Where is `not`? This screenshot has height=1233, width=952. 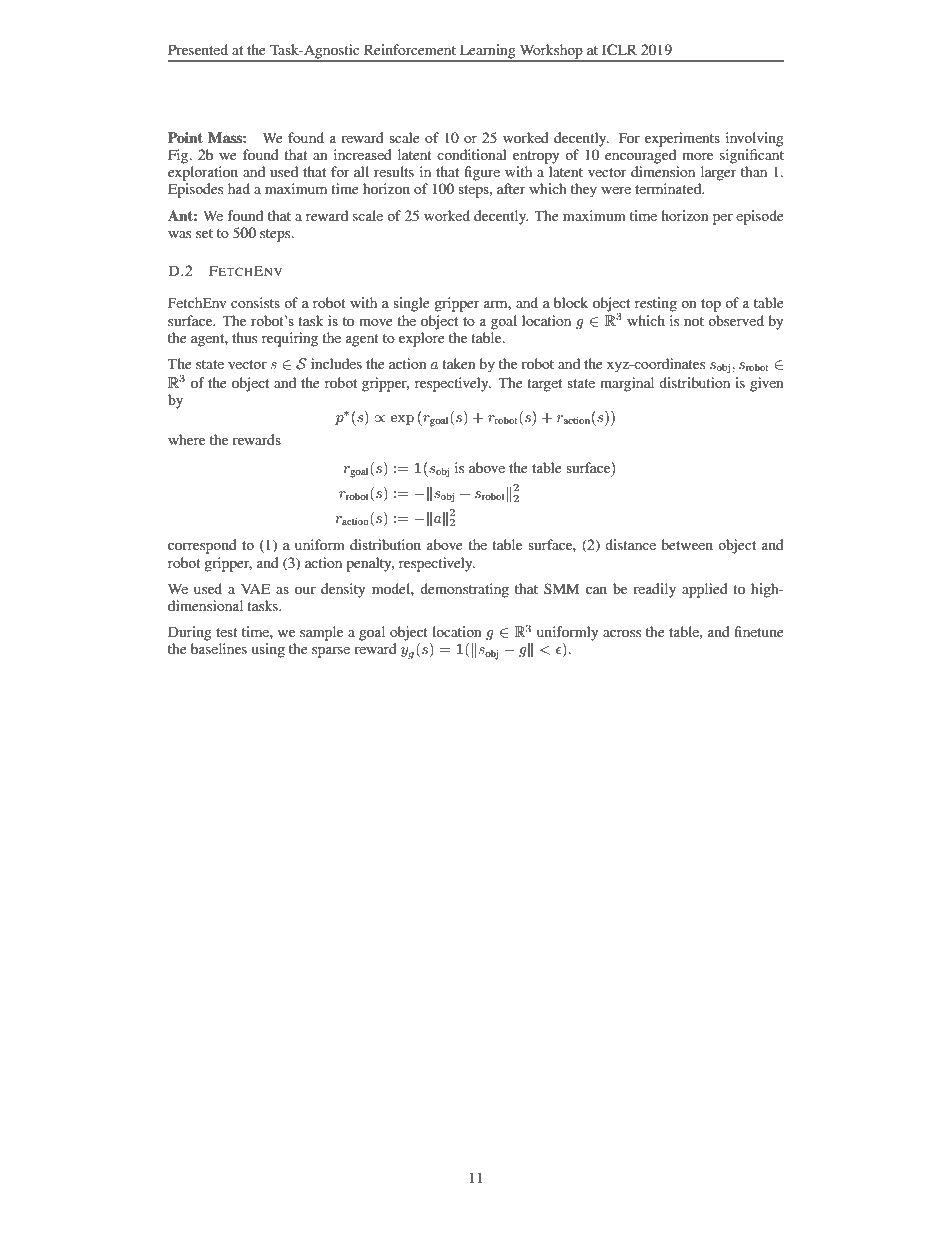
not is located at coordinates (694, 321).
